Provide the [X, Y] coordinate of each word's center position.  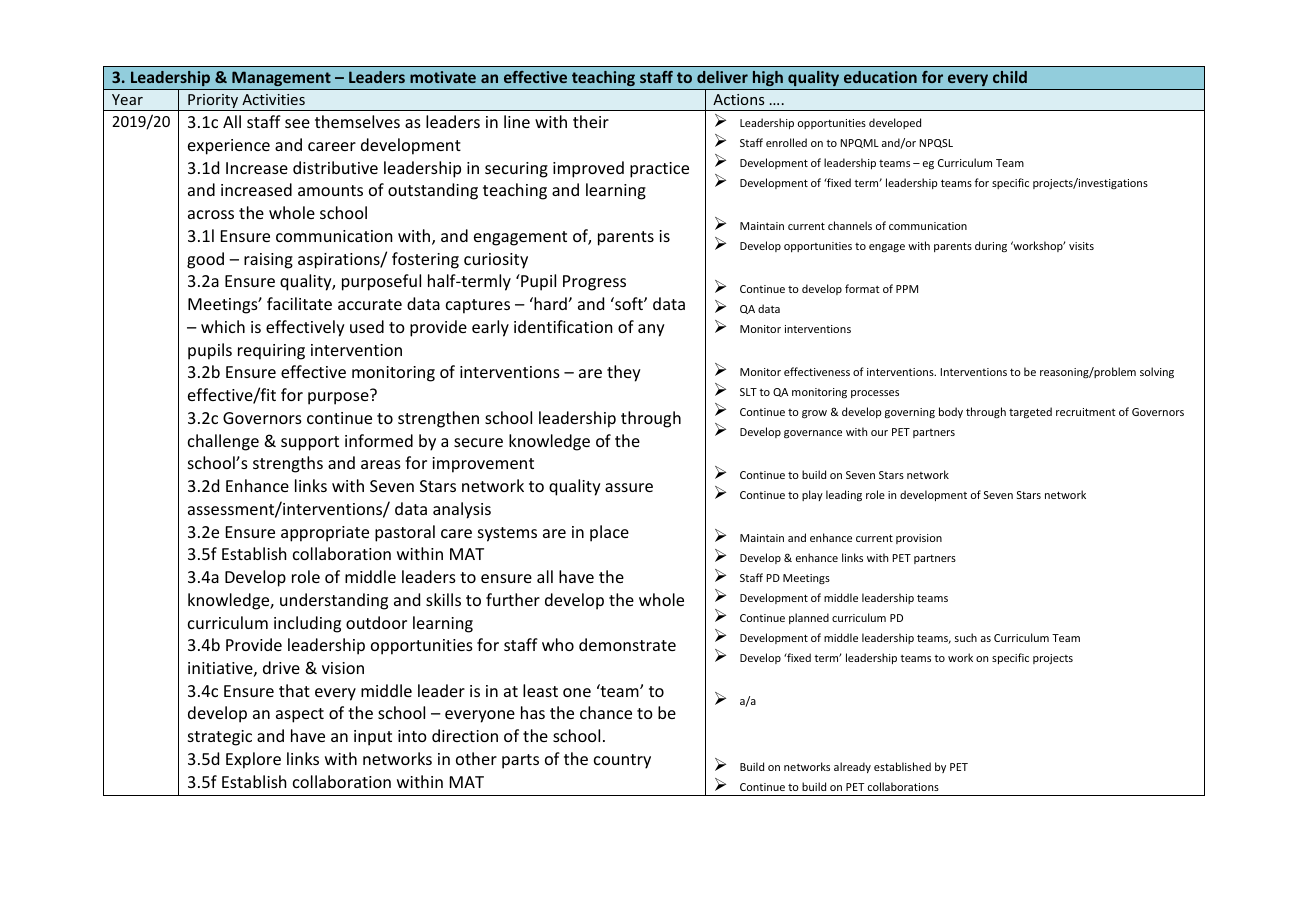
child [1010, 77]
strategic [220, 738]
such [966, 637]
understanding [334, 601]
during [991, 246]
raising [268, 261]
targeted [1030, 412]
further [513, 599]
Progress [594, 283]
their [591, 121]
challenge [223, 442]
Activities [273, 99]
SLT [748, 392]
